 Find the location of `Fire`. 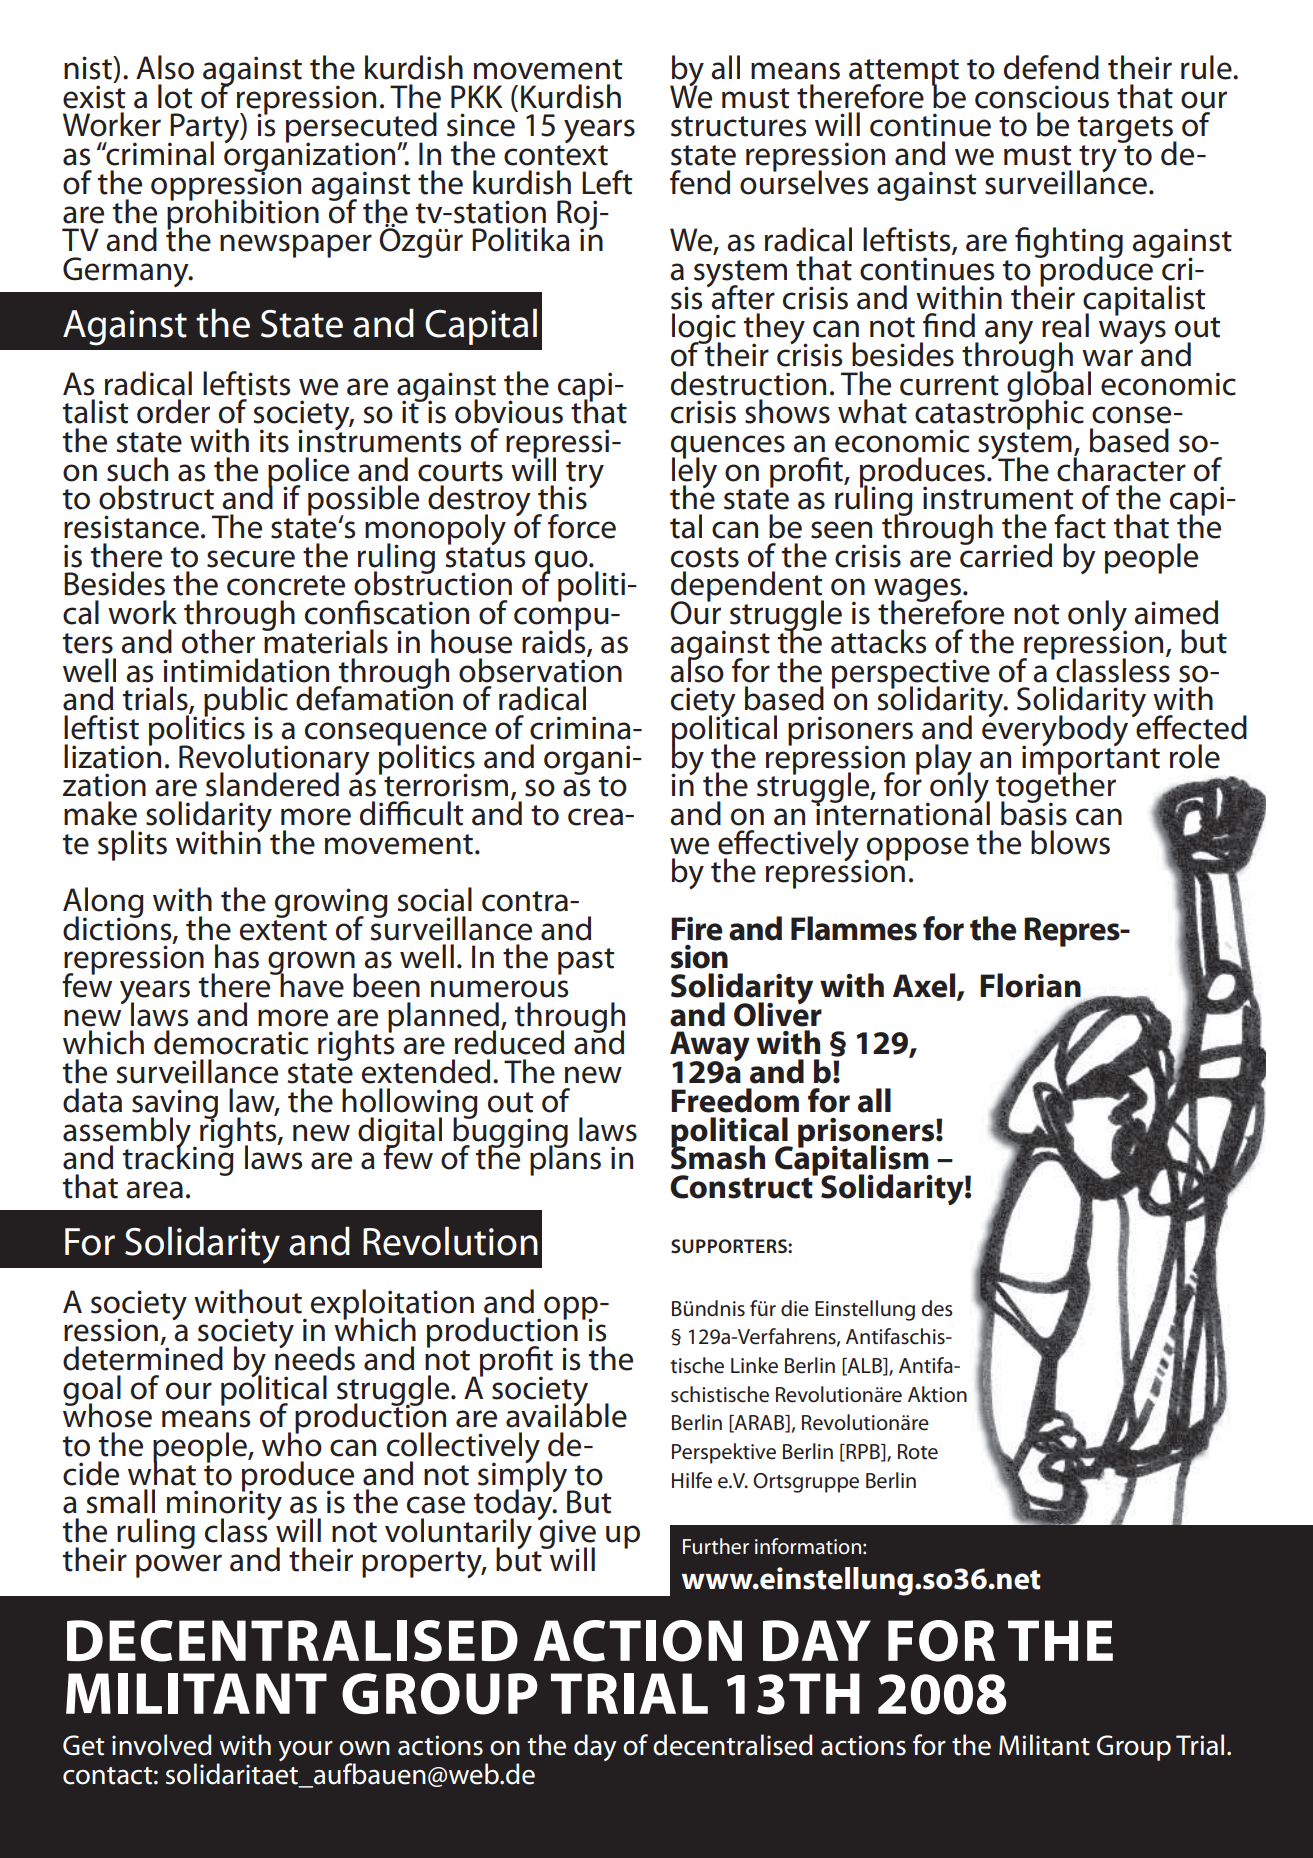

Fire is located at coordinates (697, 929).
